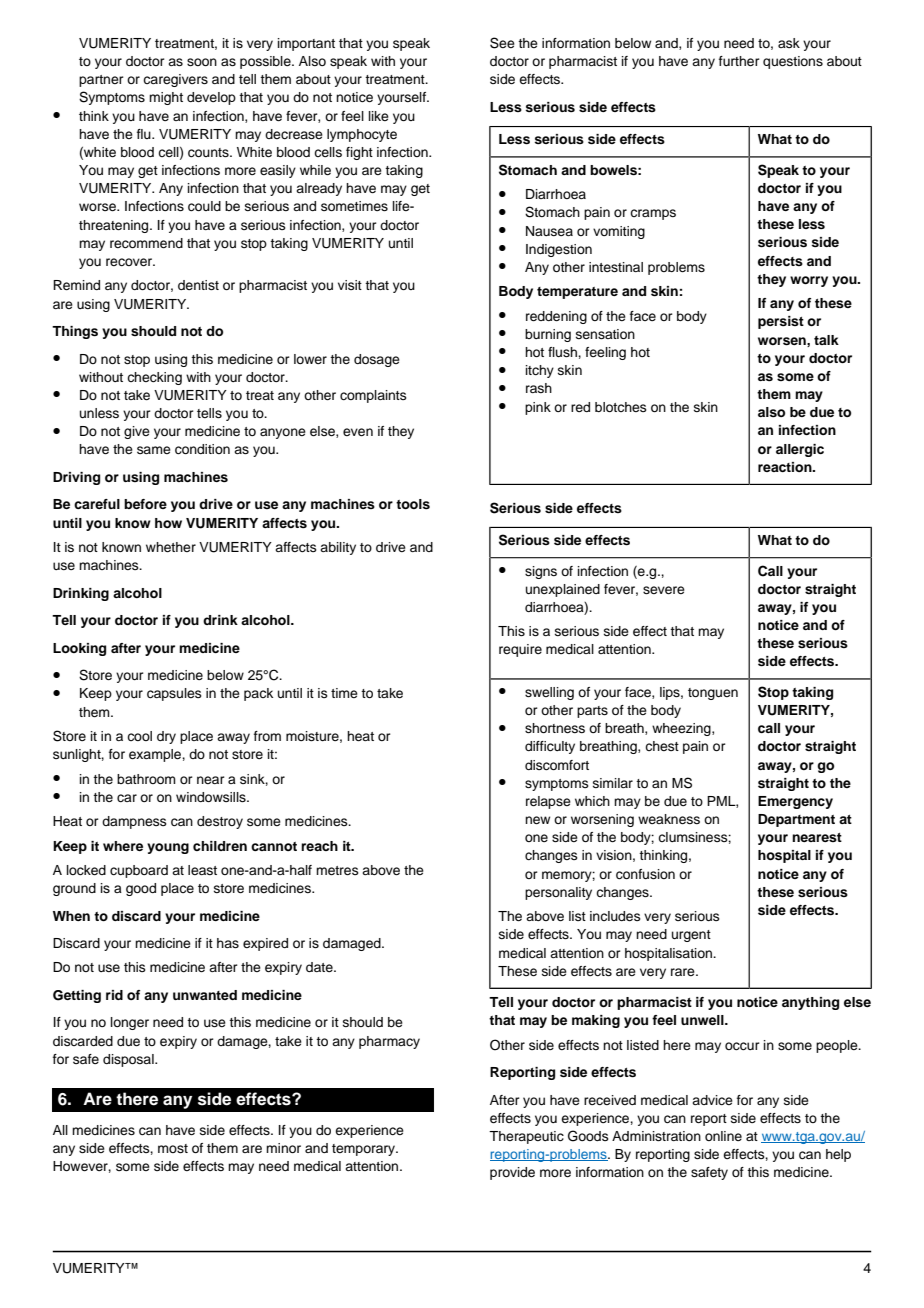 The width and height of the screenshot is (924, 1308). Describe the element at coordinates (377, 360) in the screenshot. I see `dosage` at that location.
